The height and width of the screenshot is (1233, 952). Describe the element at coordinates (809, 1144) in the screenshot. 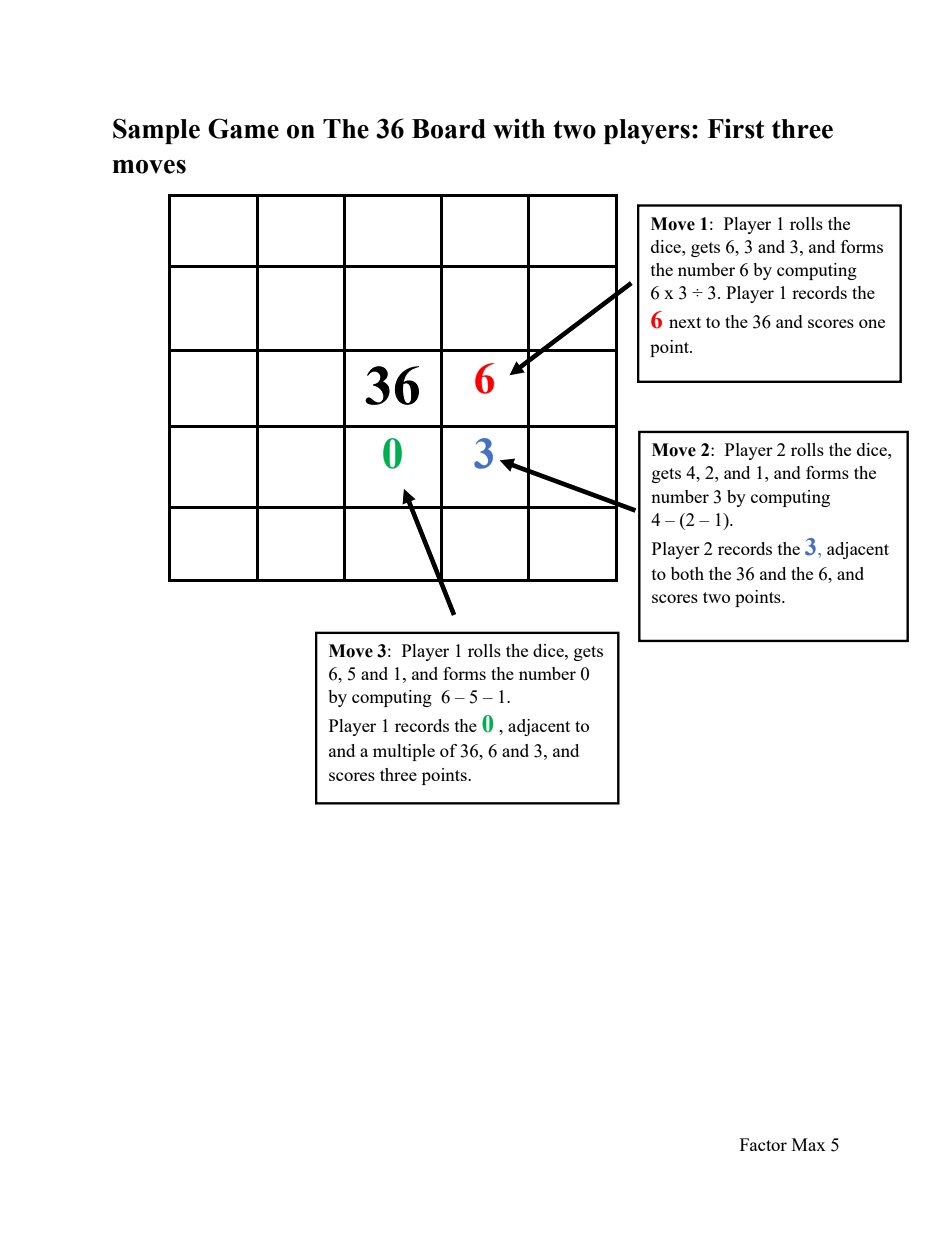

I see `Max` at that location.
